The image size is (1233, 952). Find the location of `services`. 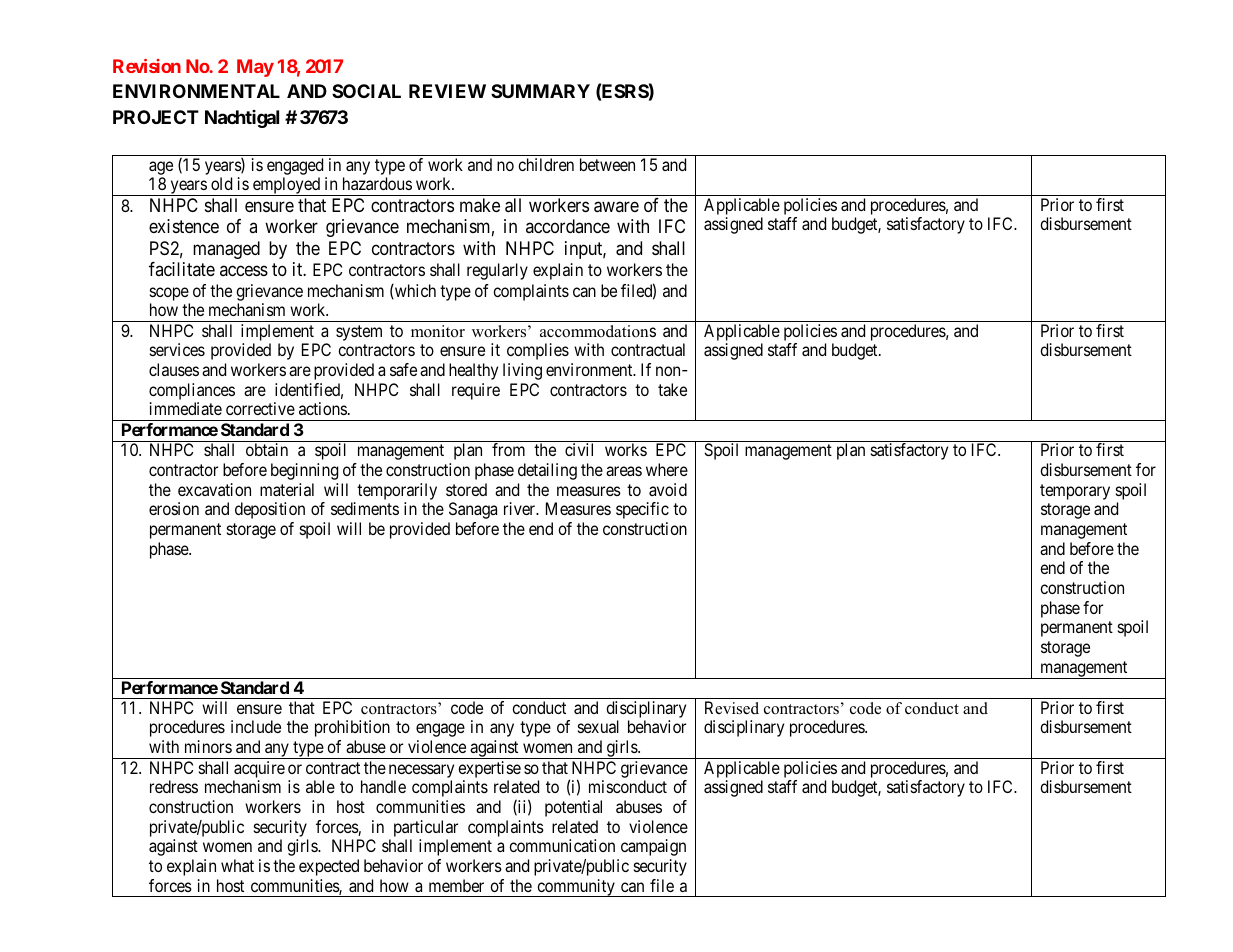

services is located at coordinates (177, 349).
